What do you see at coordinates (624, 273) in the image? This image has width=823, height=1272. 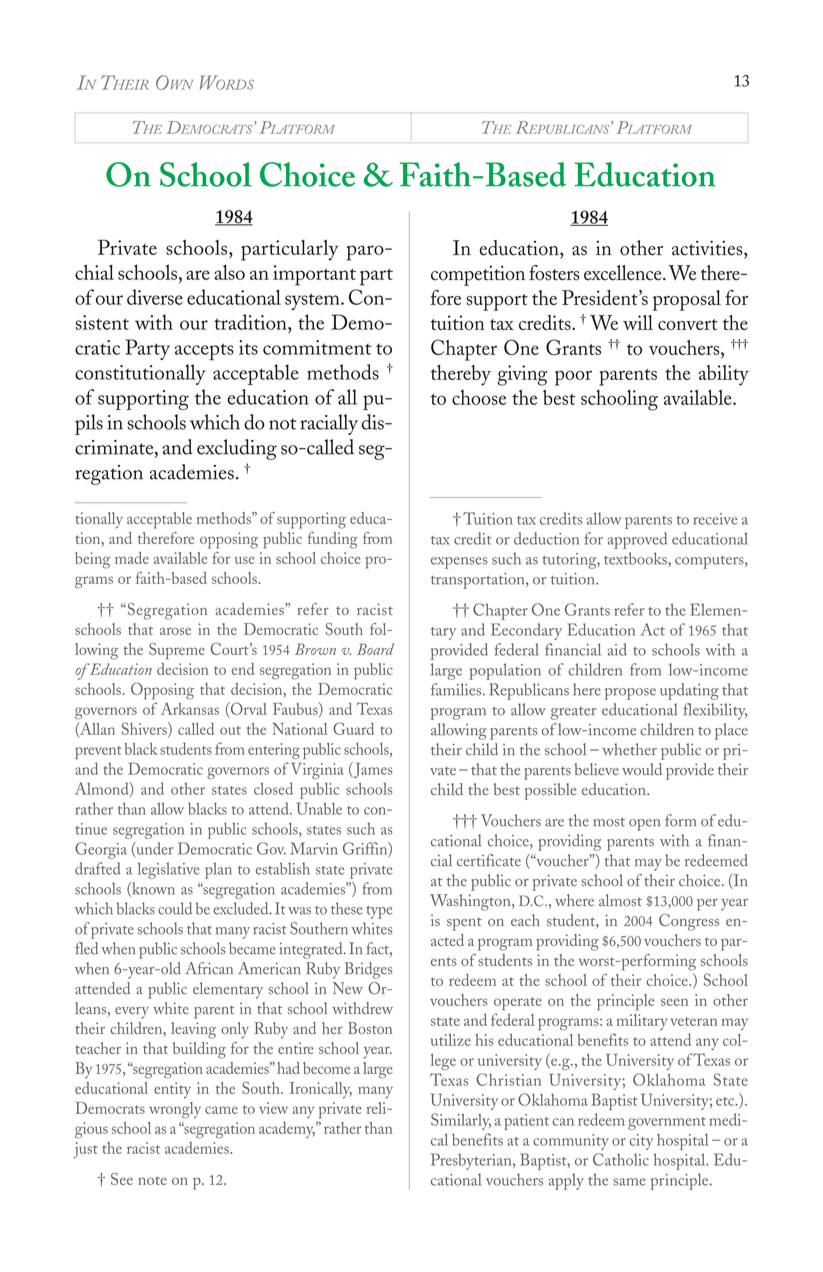 I see `excellence` at bounding box center [624, 273].
